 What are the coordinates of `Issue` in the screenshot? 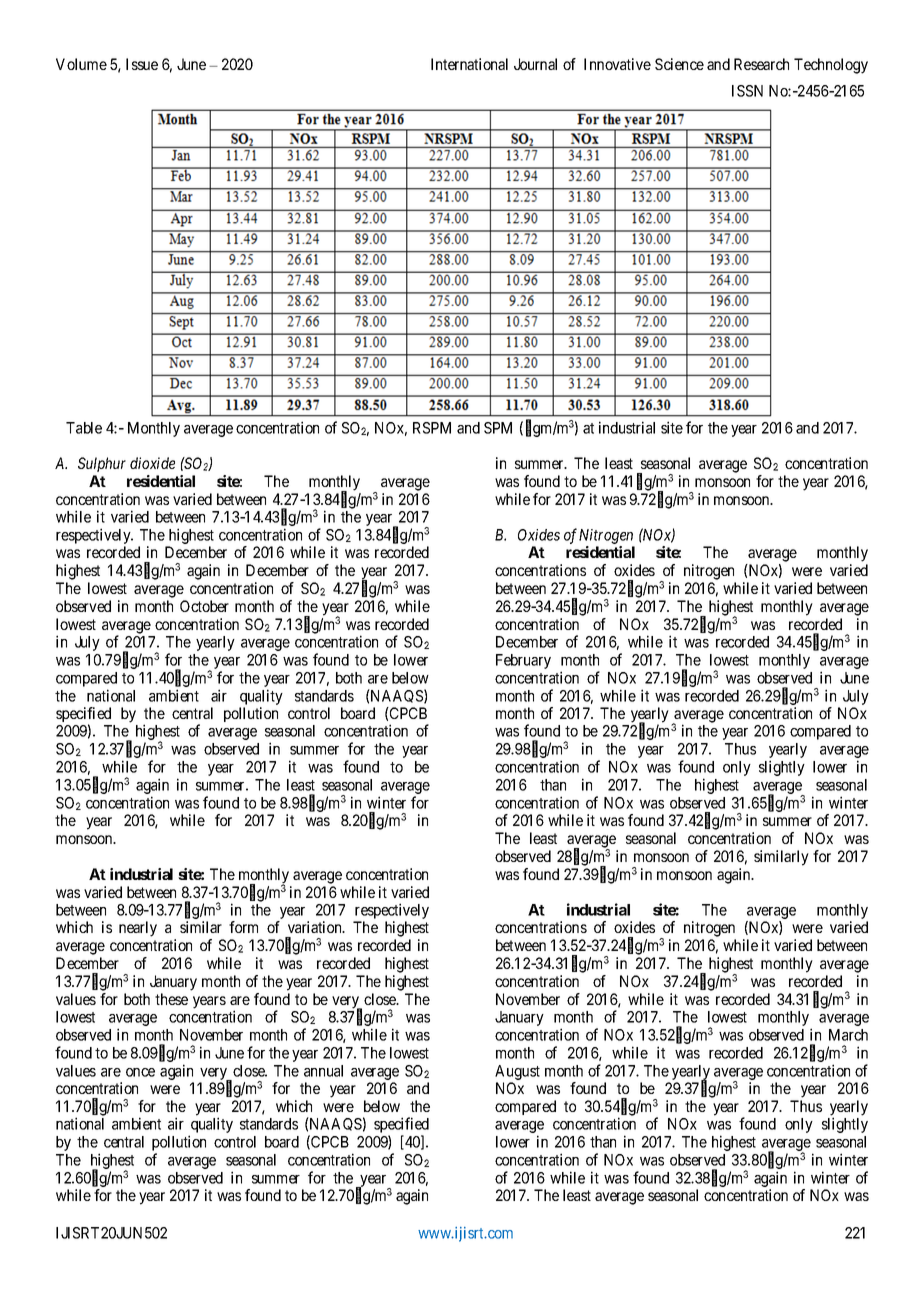 It's located at (142, 64).
